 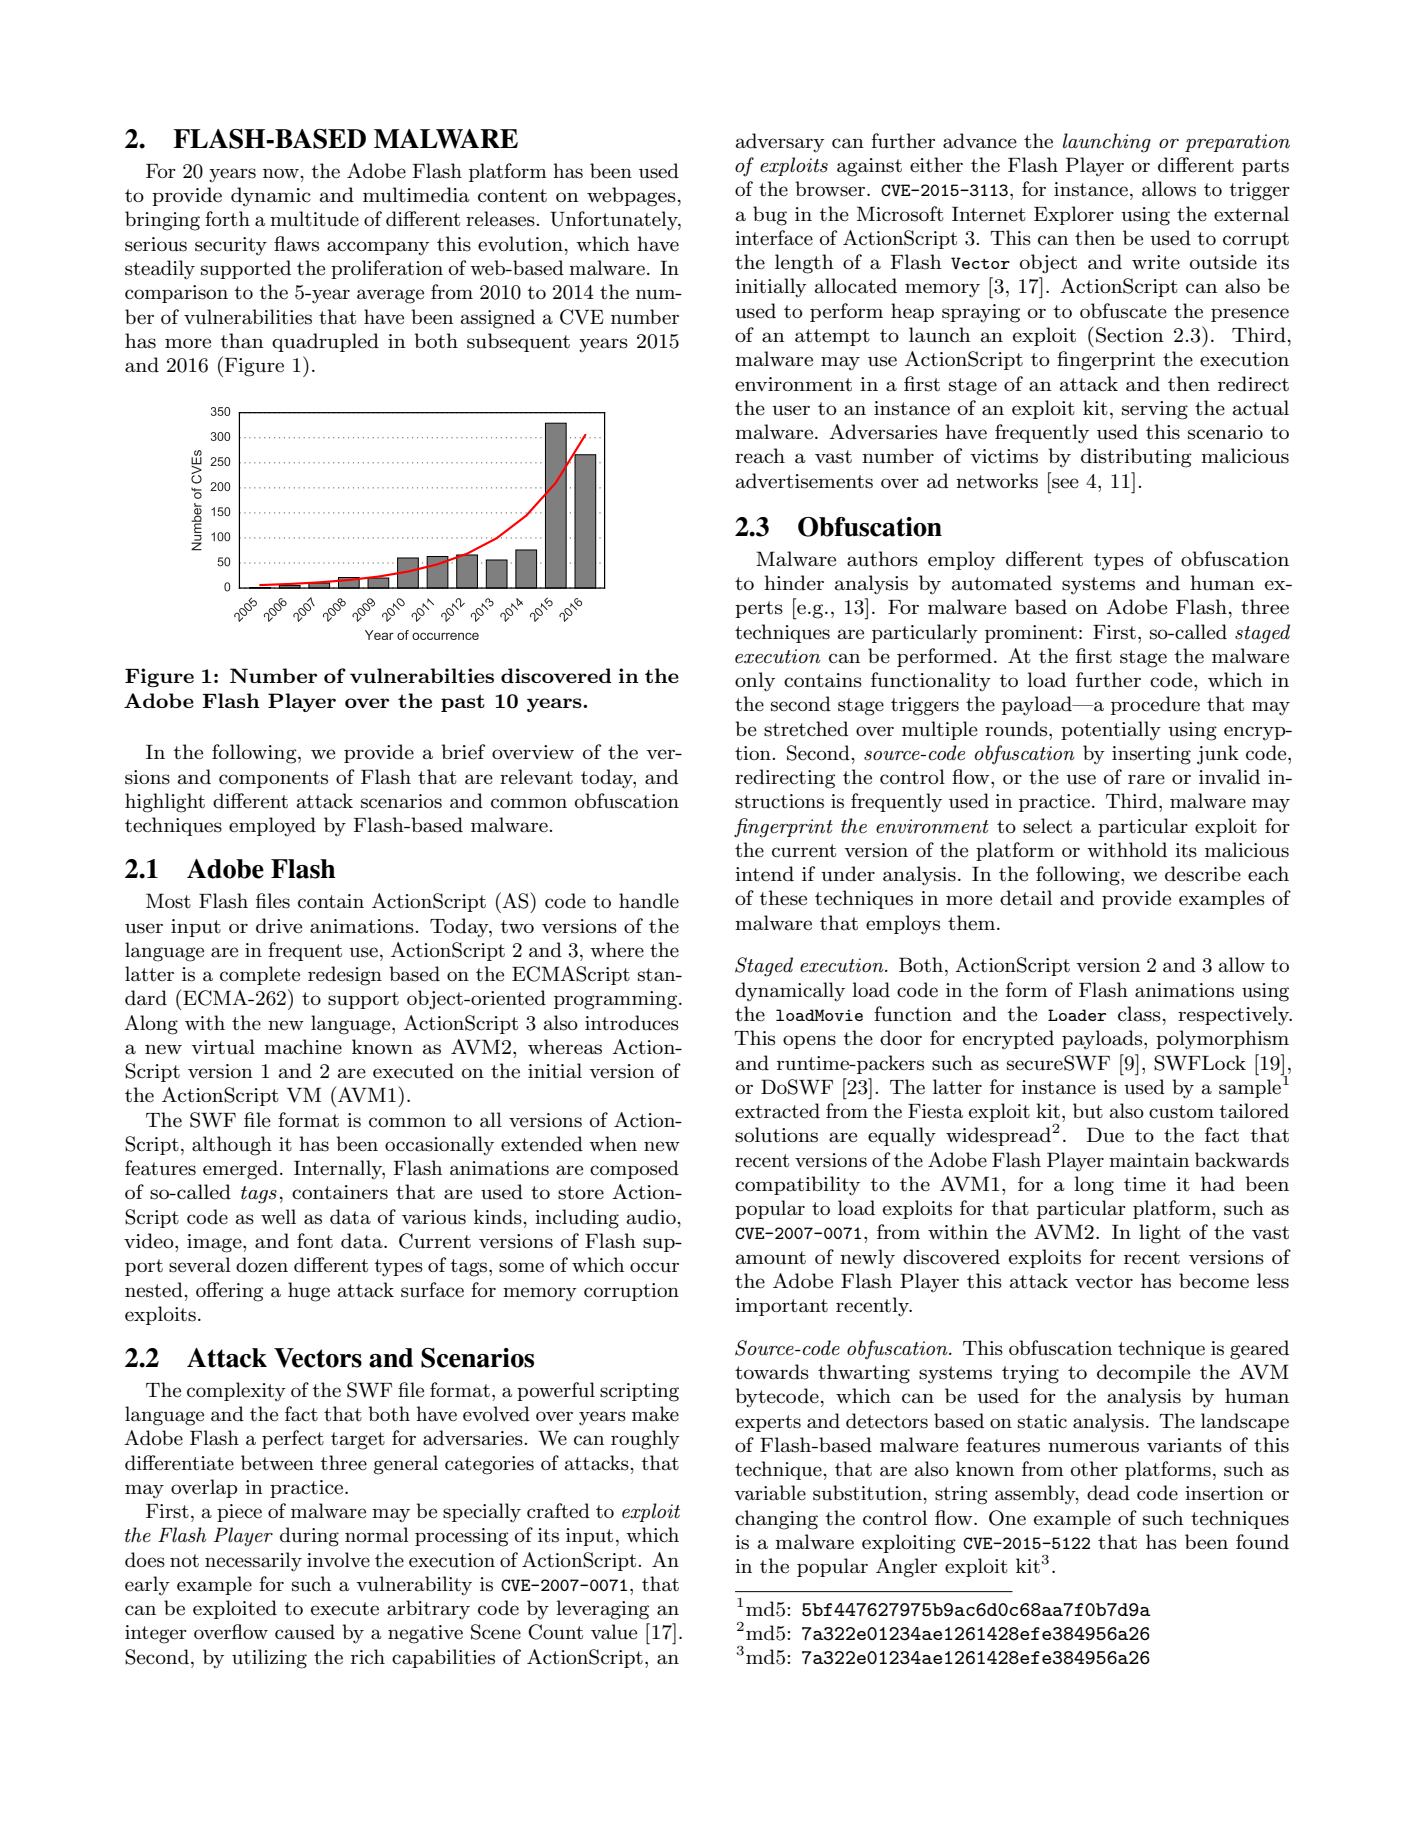 What do you see at coordinates (770, 216) in the page?
I see `bug` at bounding box center [770, 216].
